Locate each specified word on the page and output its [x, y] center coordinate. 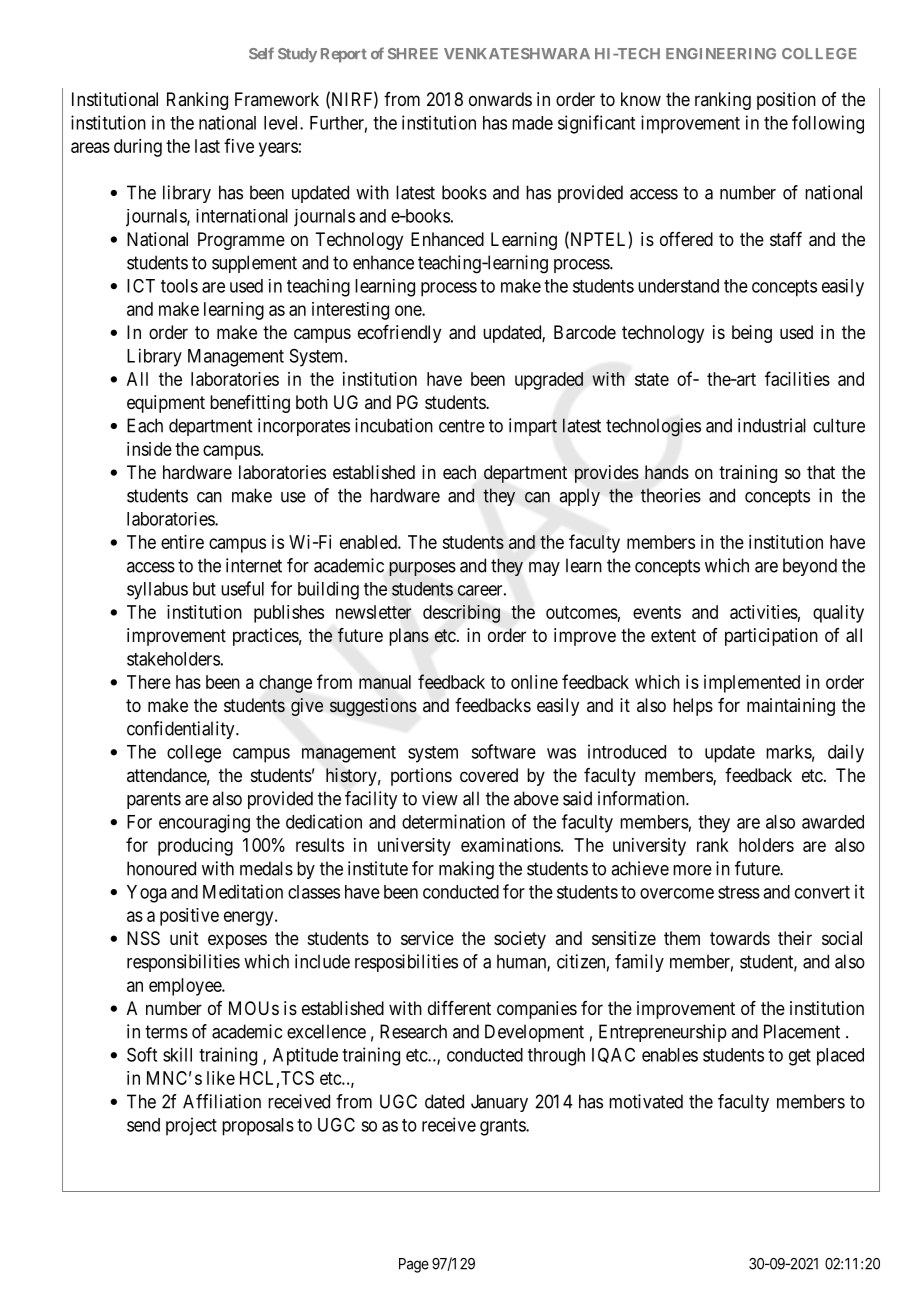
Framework [277, 99]
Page [414, 1265]
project [191, 1126]
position [786, 101]
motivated [646, 1101]
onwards [500, 99]
